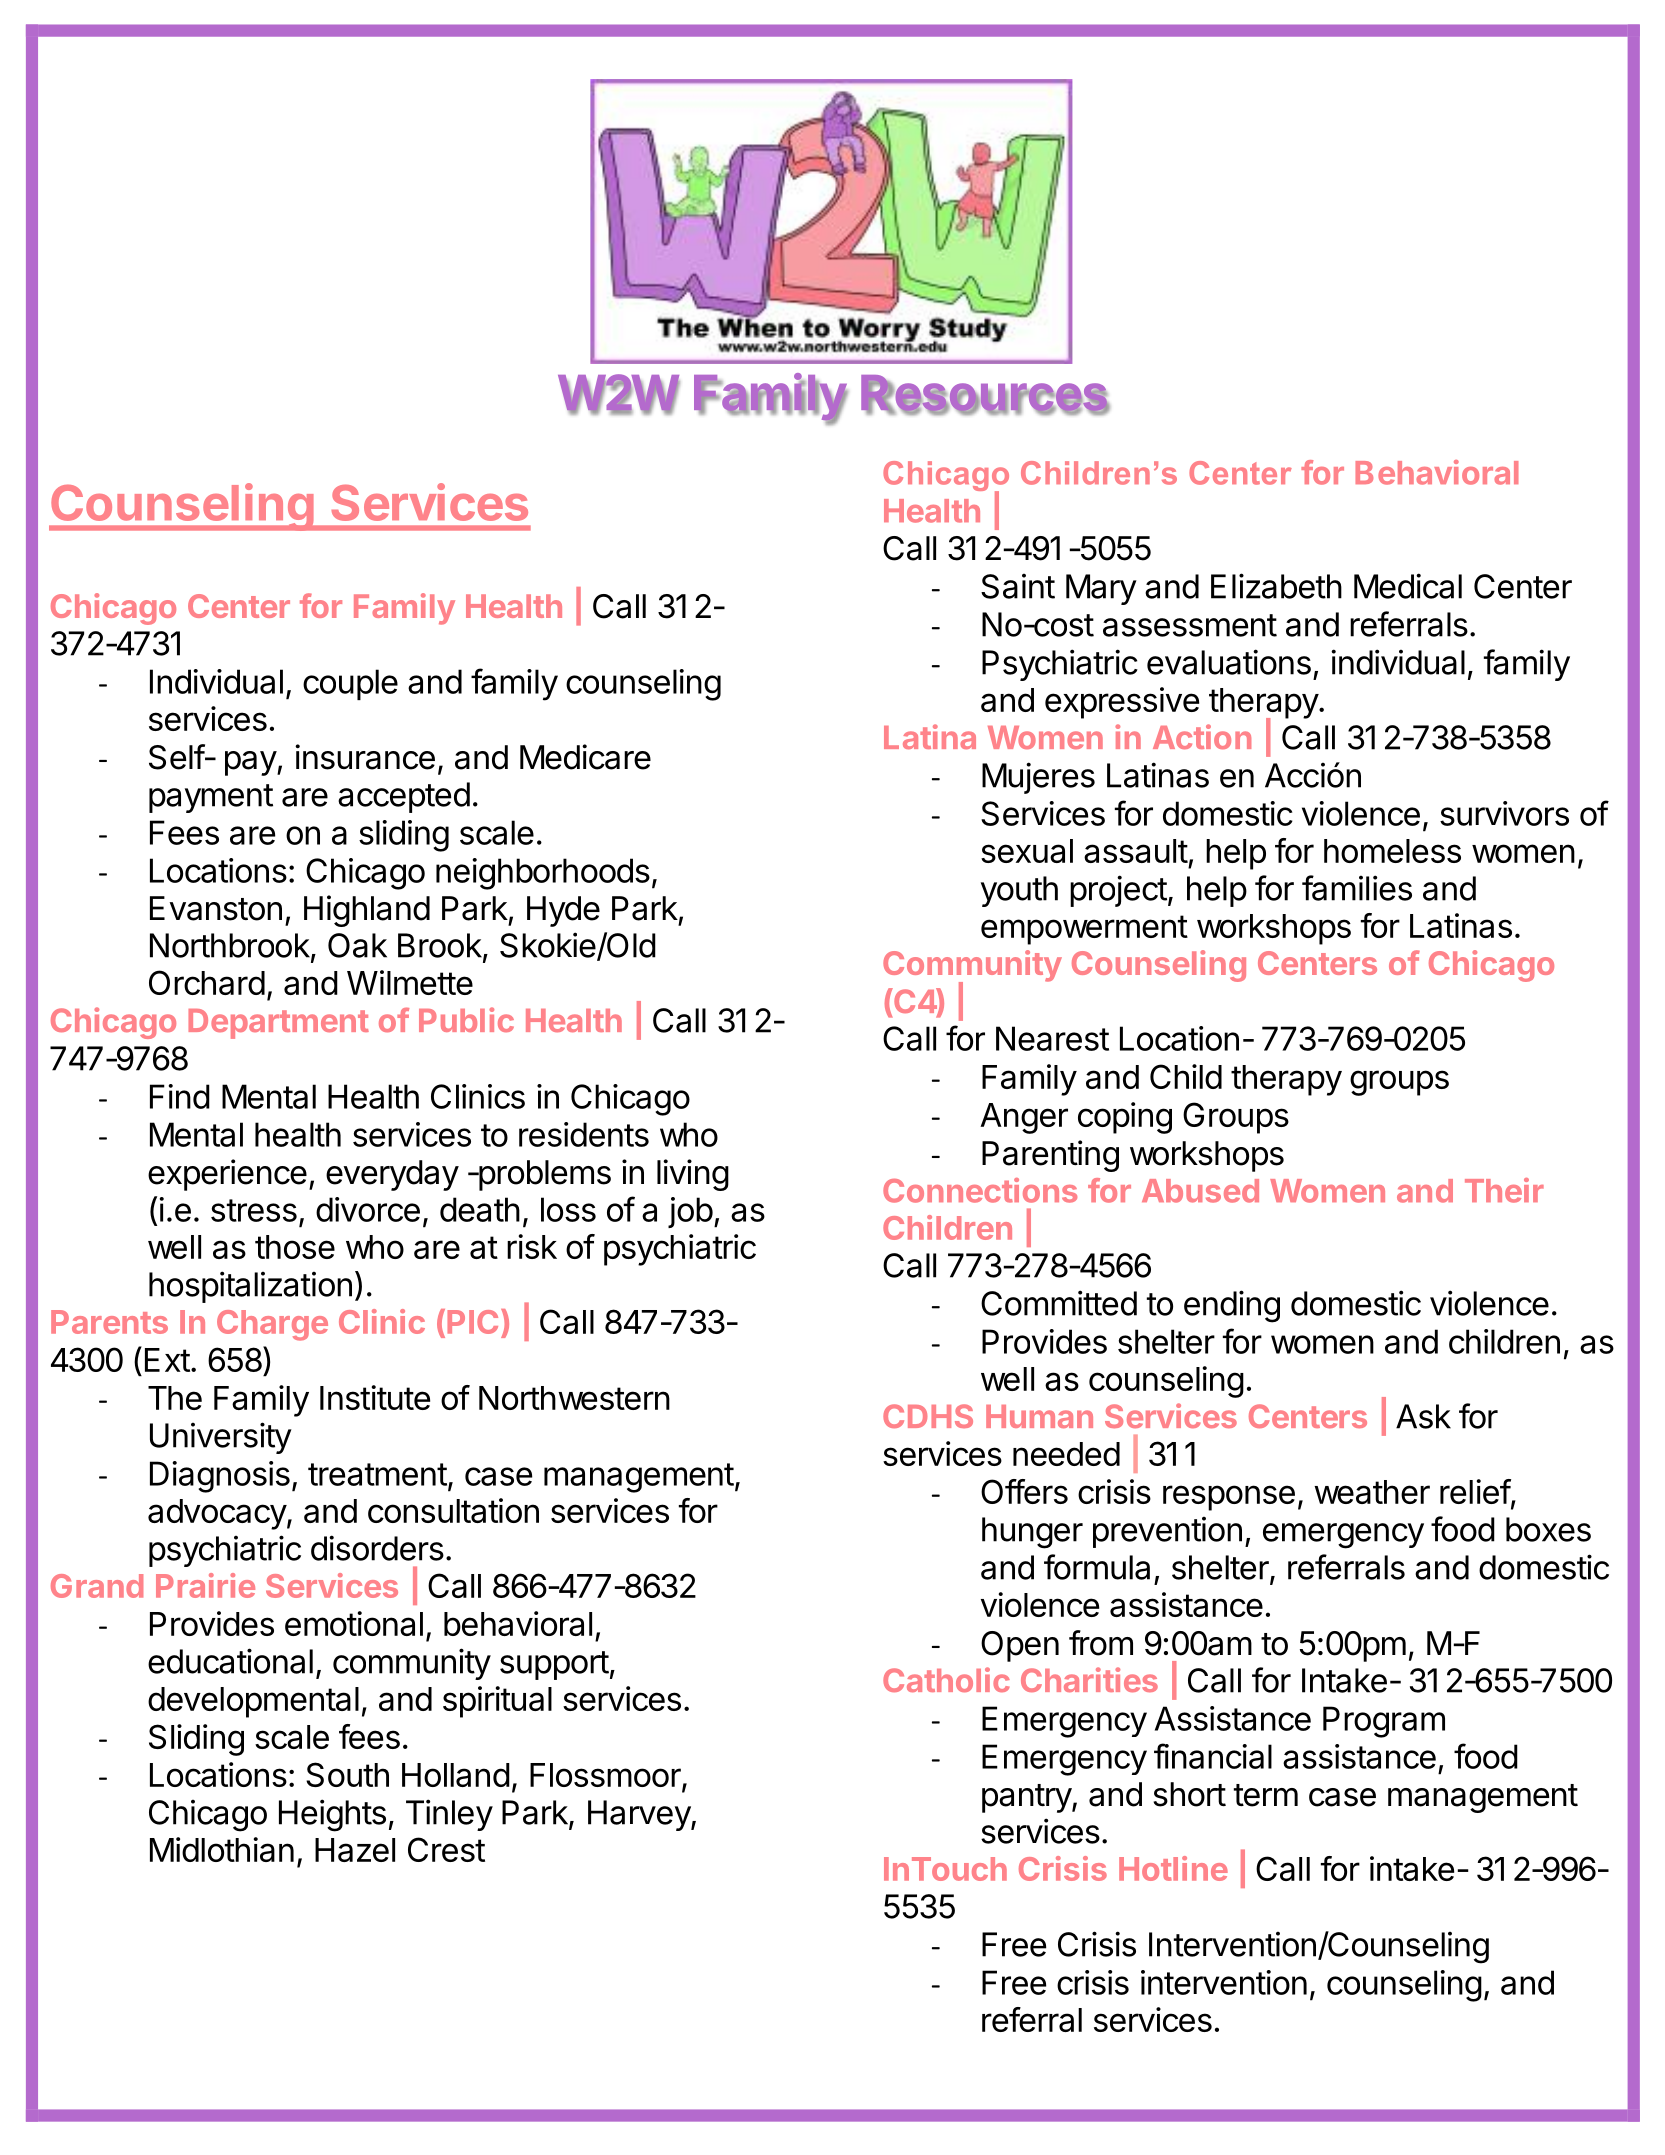 The height and width of the screenshot is (2155, 1665). Describe the element at coordinates (272, 1325) in the screenshot. I see `Charge` at that location.
